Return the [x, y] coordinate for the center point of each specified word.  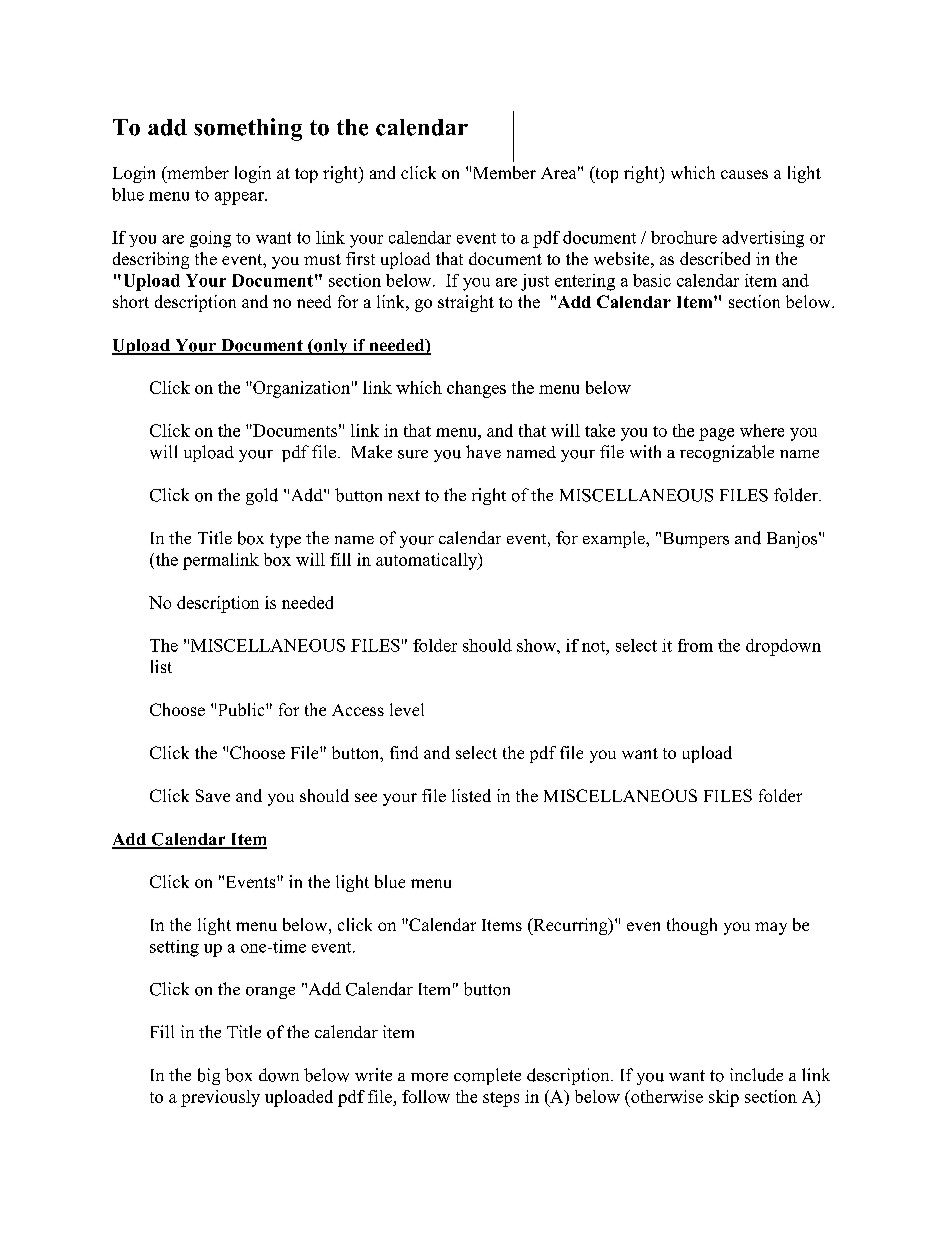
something [248, 129]
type [285, 540]
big [209, 1076]
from [695, 645]
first [360, 258]
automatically [428, 561]
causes [744, 174]
